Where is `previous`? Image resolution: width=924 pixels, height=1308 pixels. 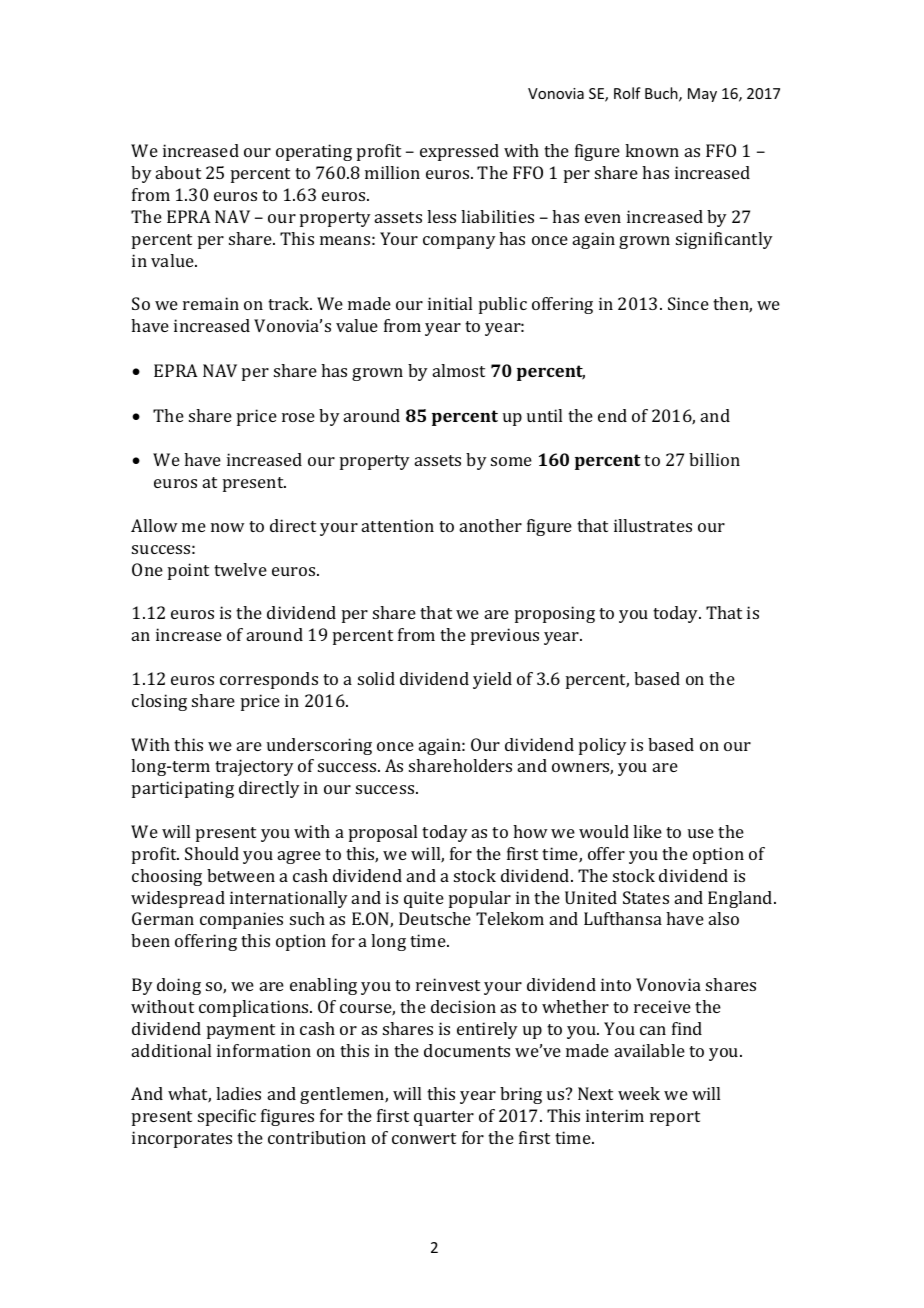
previous is located at coordinates (505, 636).
